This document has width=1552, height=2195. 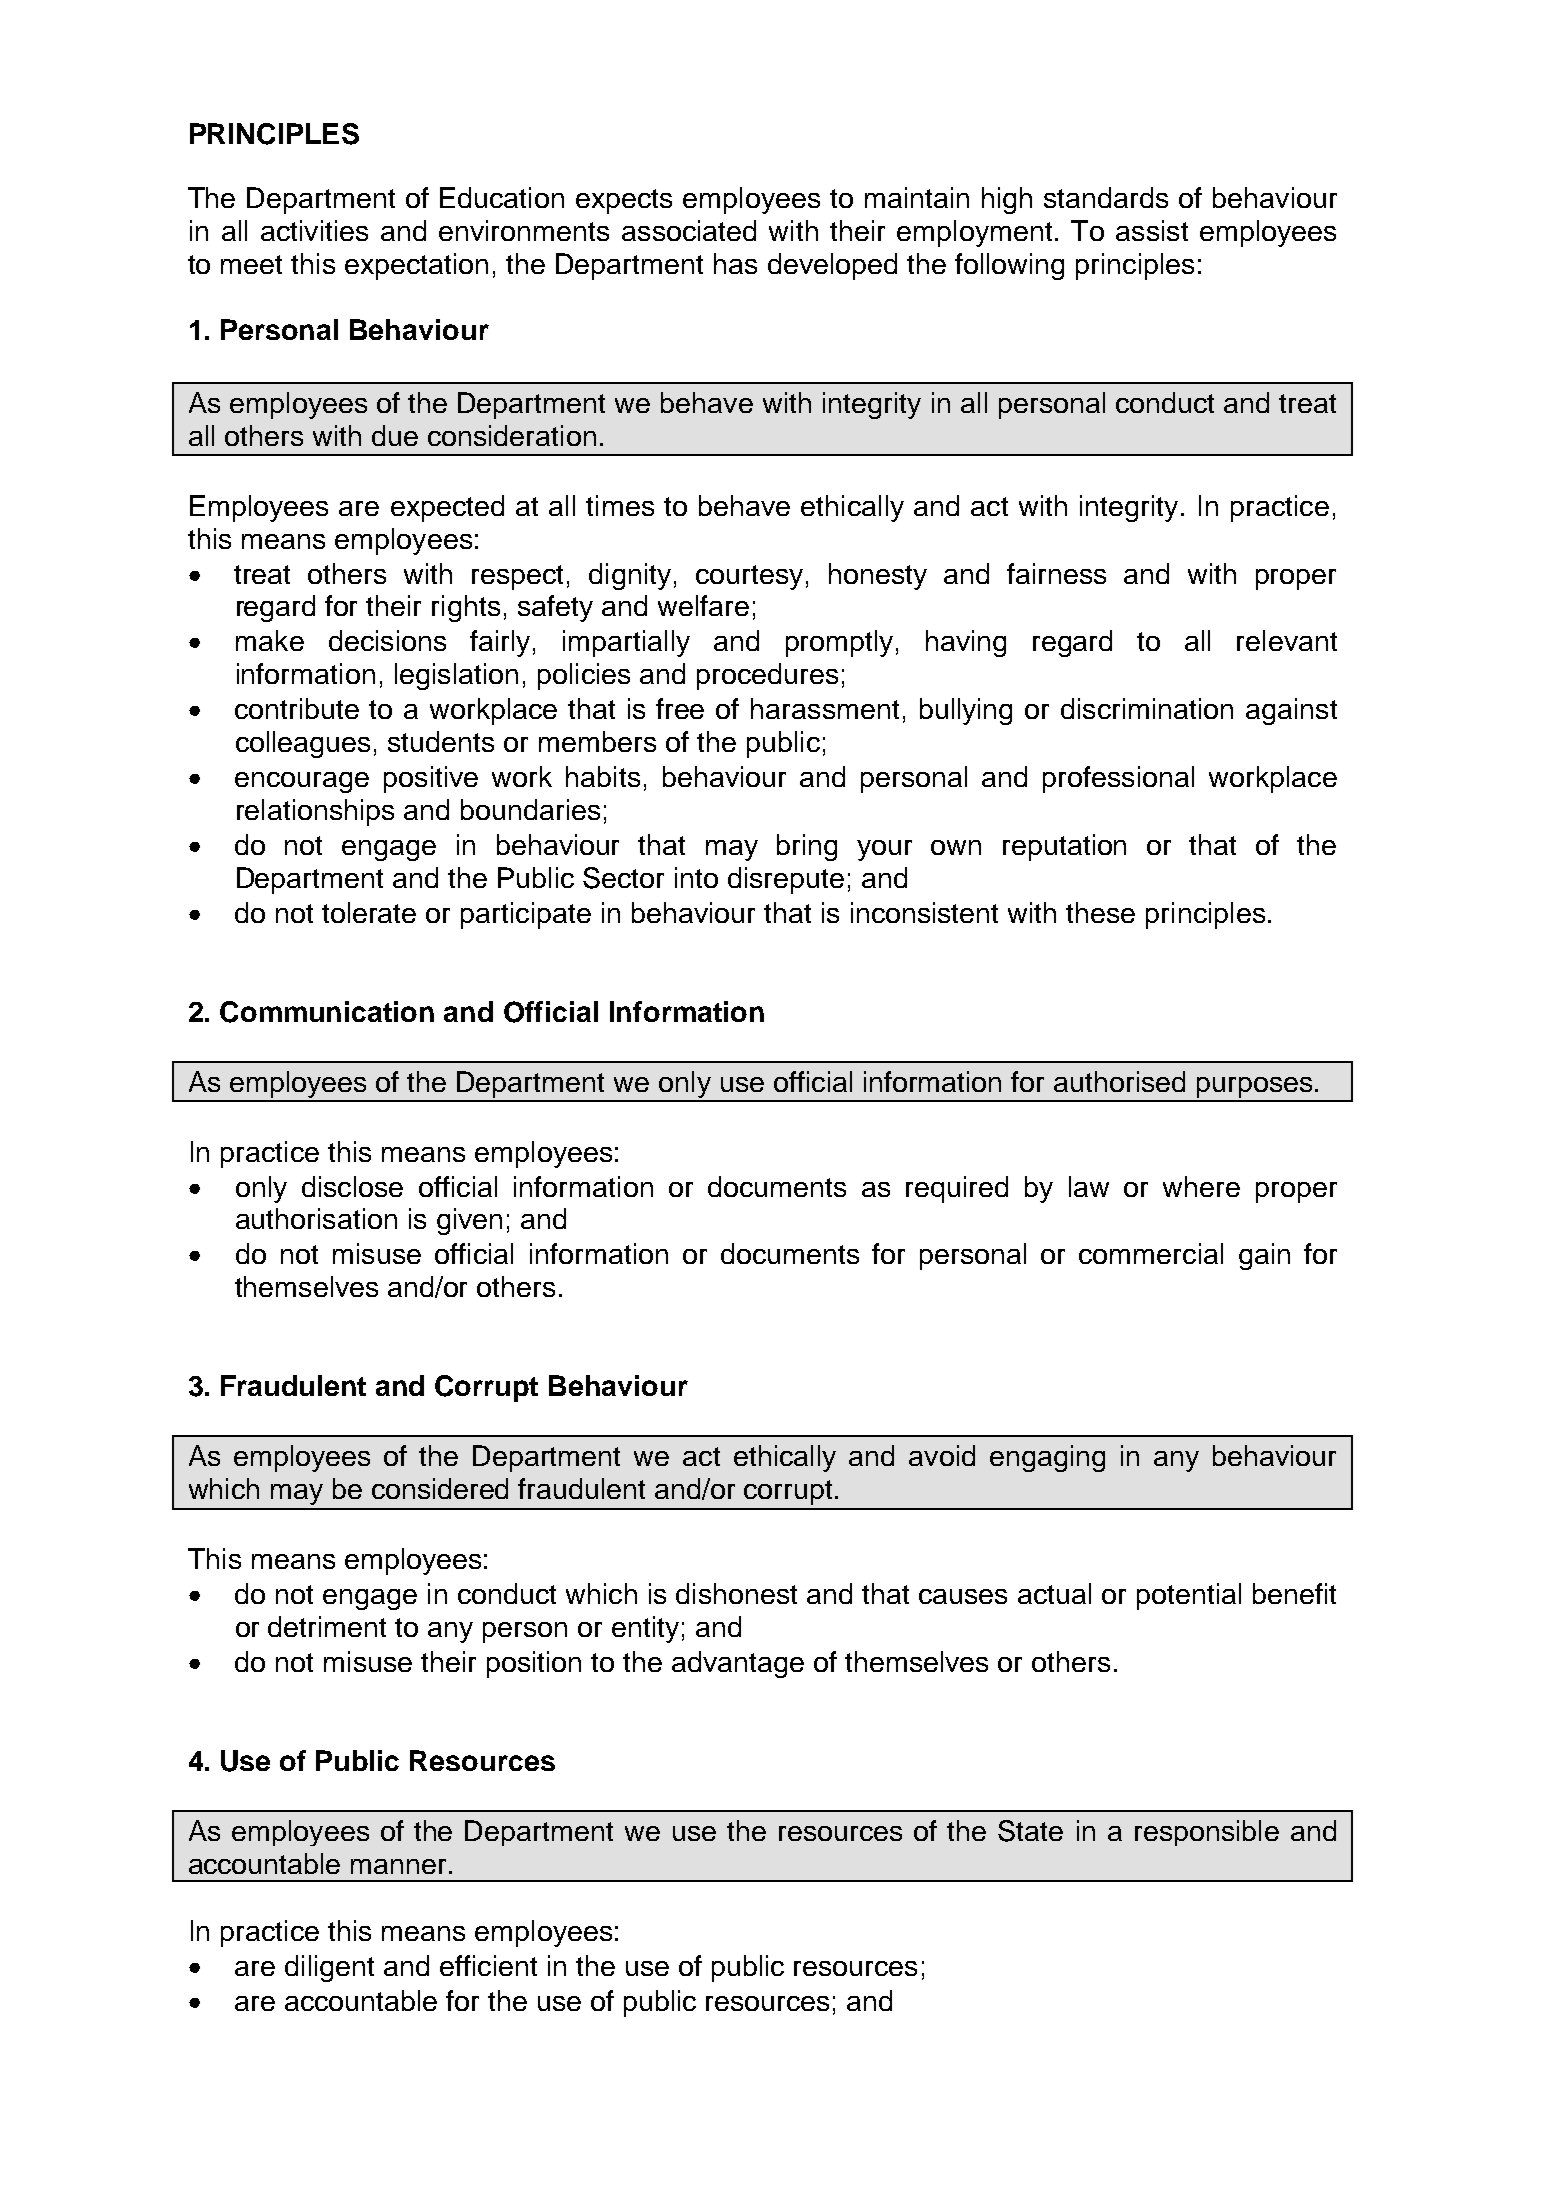 What do you see at coordinates (416, 266) in the document?
I see `expectation` at bounding box center [416, 266].
